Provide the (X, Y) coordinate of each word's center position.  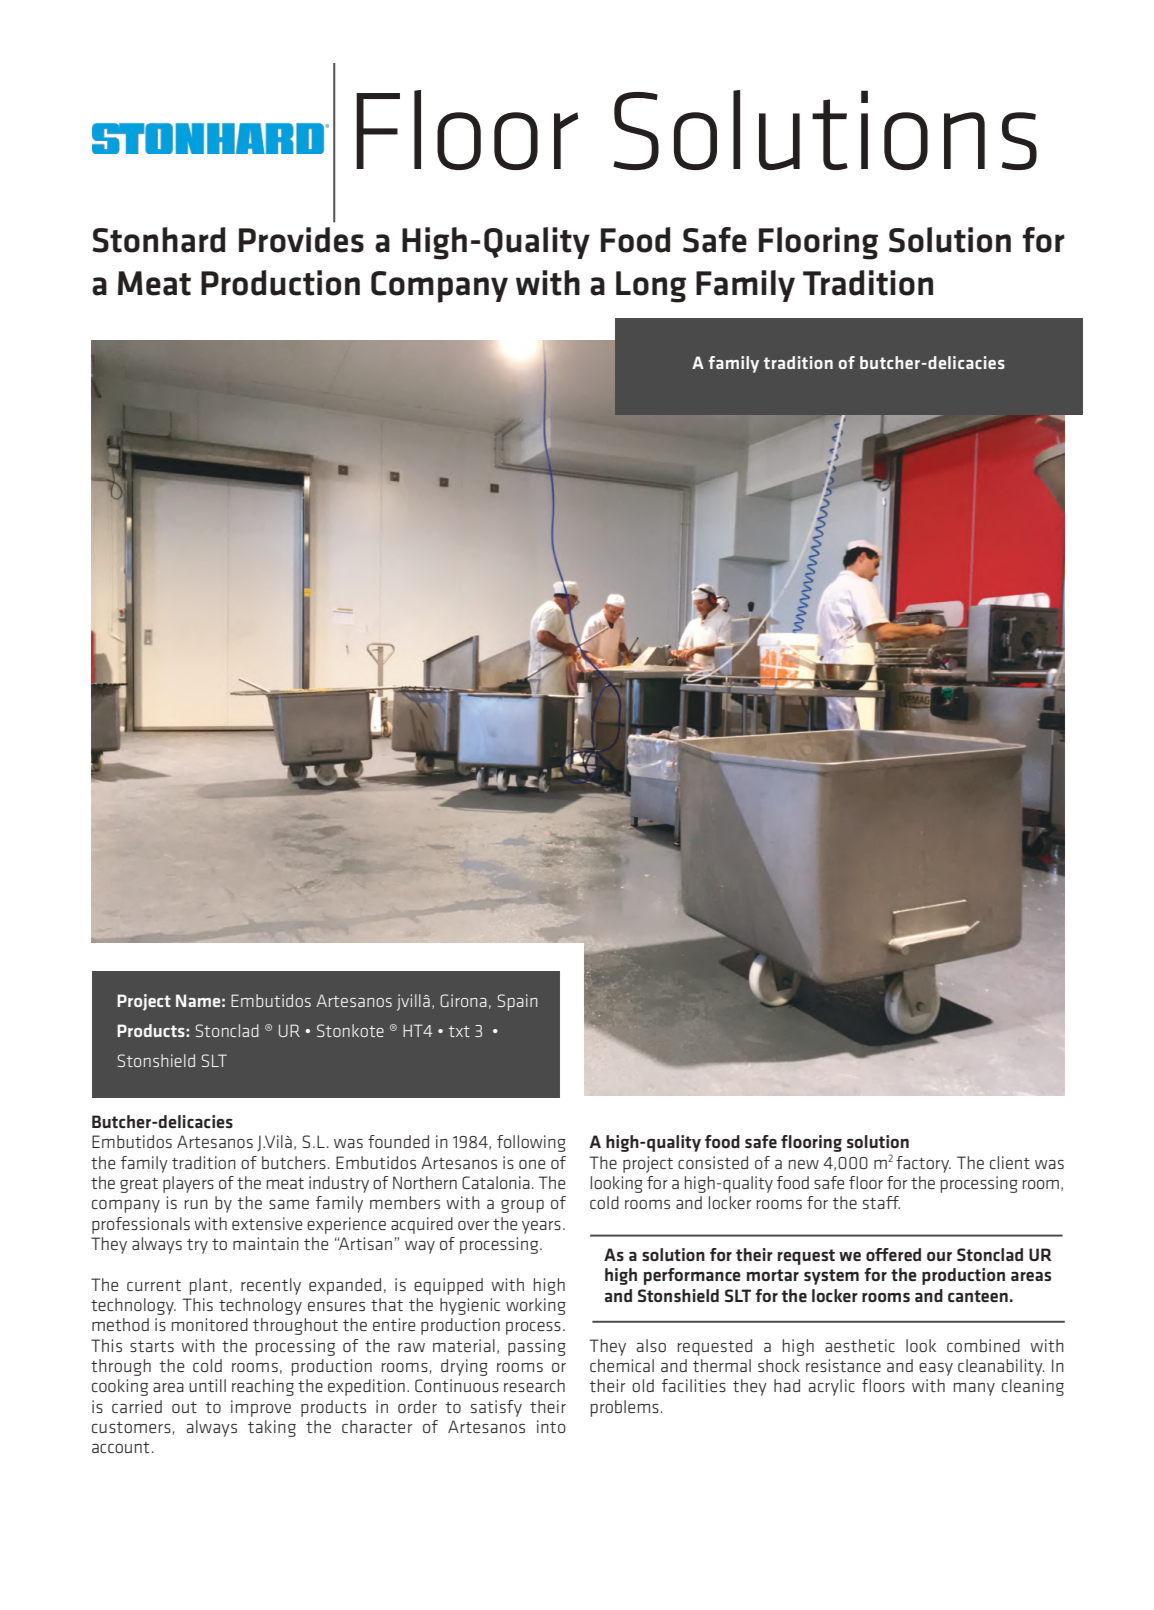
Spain (517, 1002)
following (531, 1143)
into (551, 1426)
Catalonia (496, 1182)
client (1010, 1162)
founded (398, 1141)
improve (261, 1408)
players (188, 1184)
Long (651, 287)
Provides (301, 240)
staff (881, 1202)
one (532, 1164)
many (974, 1389)
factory (923, 1164)
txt (459, 1031)
